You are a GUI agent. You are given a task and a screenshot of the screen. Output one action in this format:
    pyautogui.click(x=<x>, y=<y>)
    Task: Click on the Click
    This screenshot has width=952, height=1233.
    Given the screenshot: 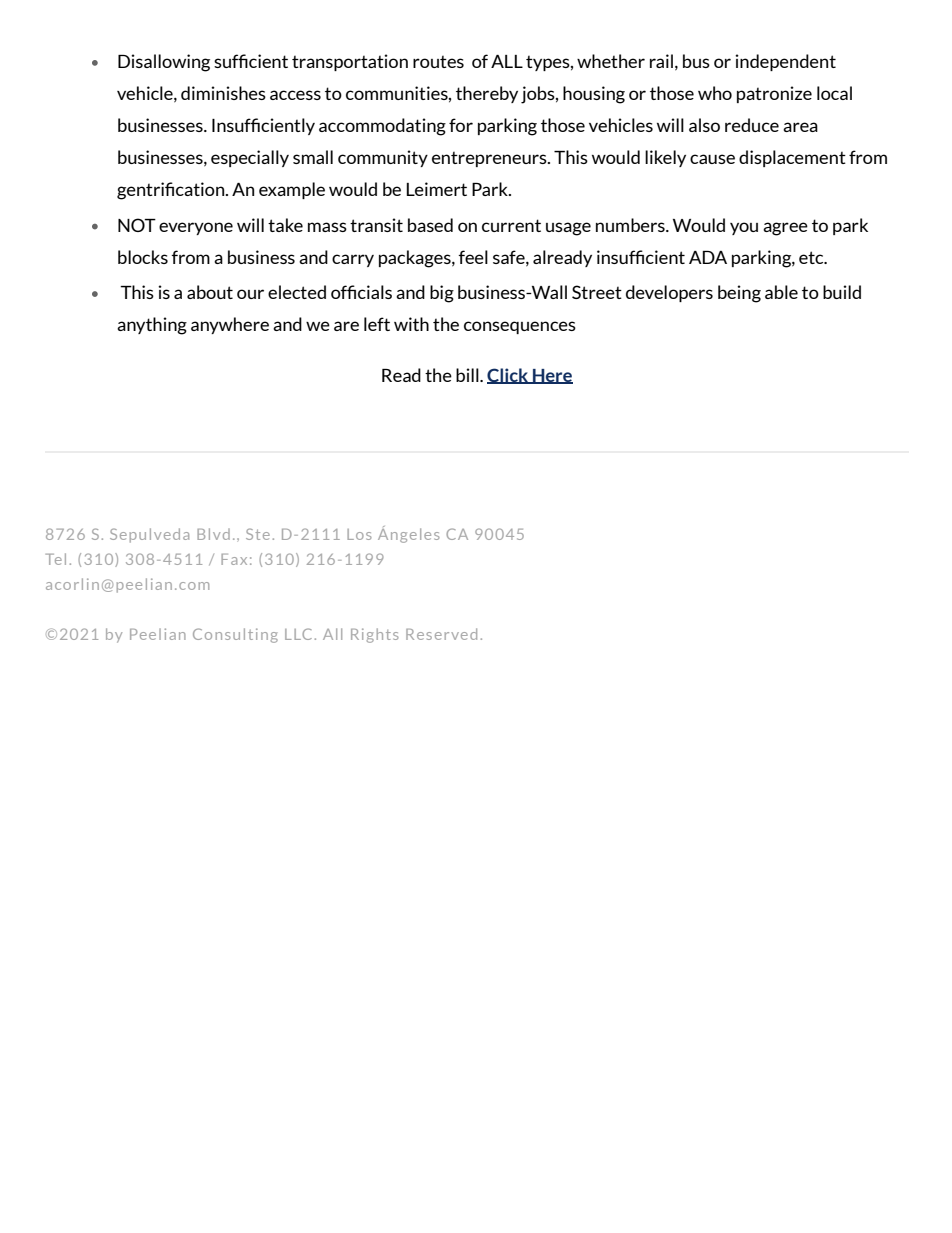 What is the action you would take?
    pyautogui.click(x=508, y=376)
